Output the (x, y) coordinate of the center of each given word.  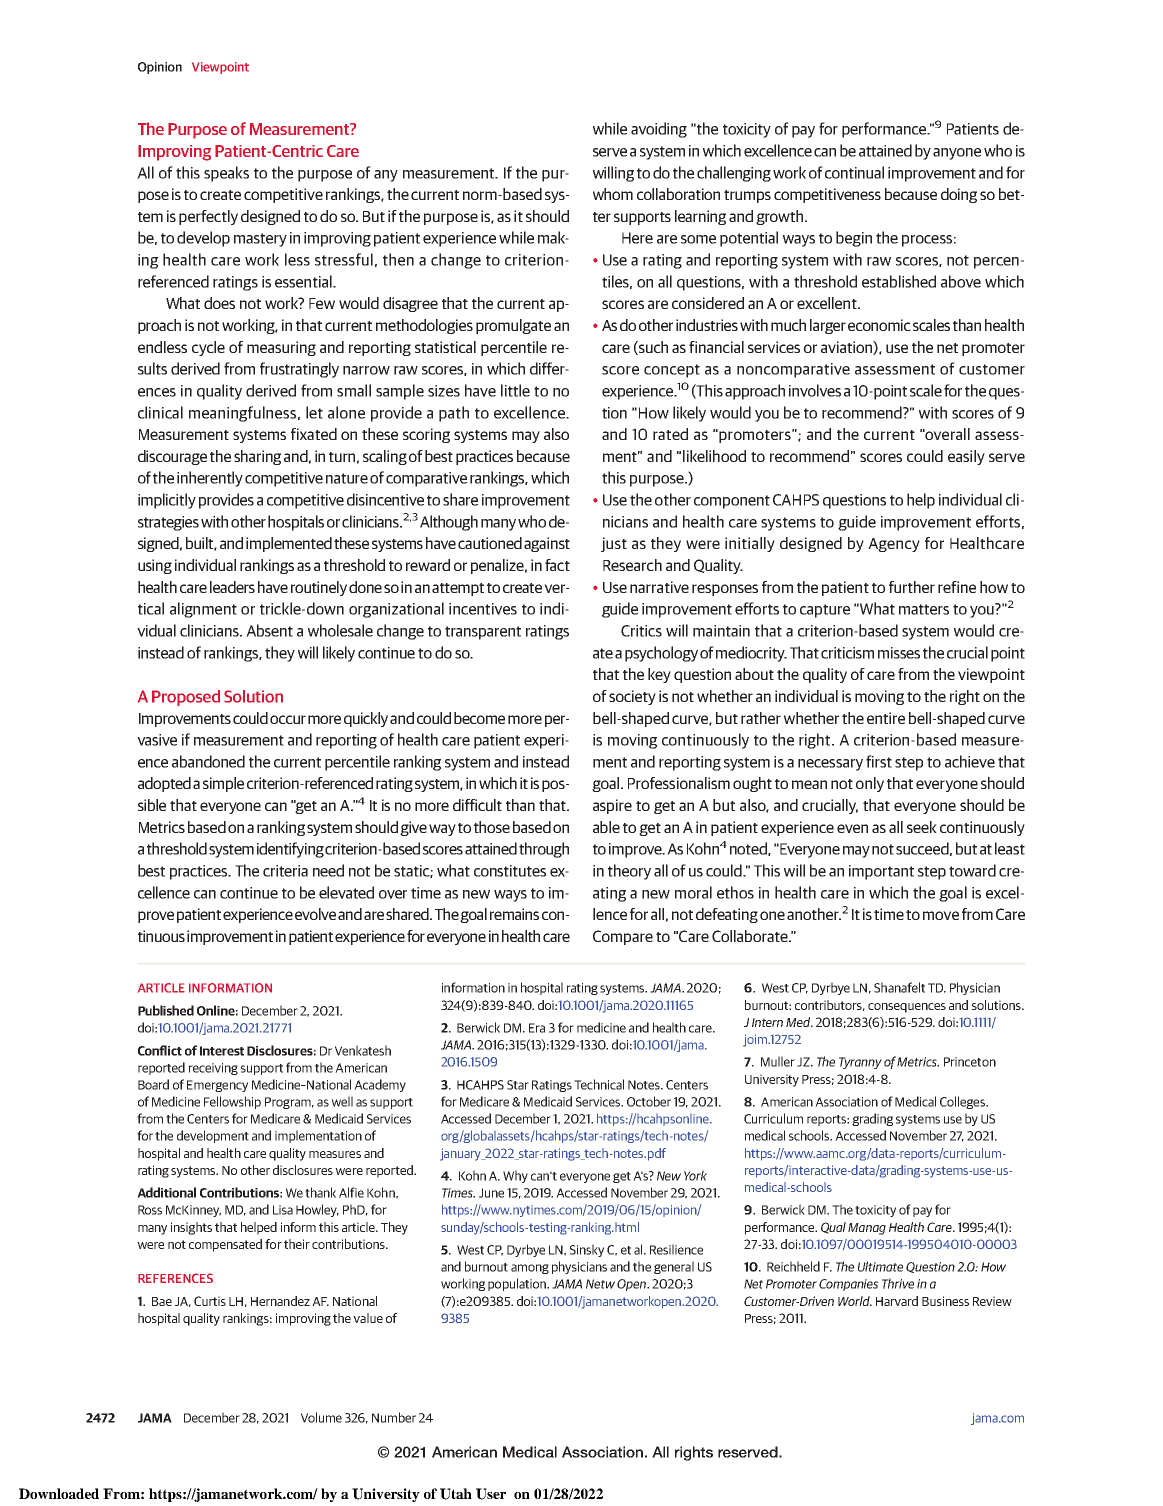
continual (854, 172)
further (912, 587)
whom (613, 194)
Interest (222, 1051)
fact (557, 565)
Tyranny (860, 1063)
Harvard (897, 1301)
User (491, 1494)
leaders (232, 587)
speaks (226, 174)
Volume (321, 1417)
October (649, 1101)
